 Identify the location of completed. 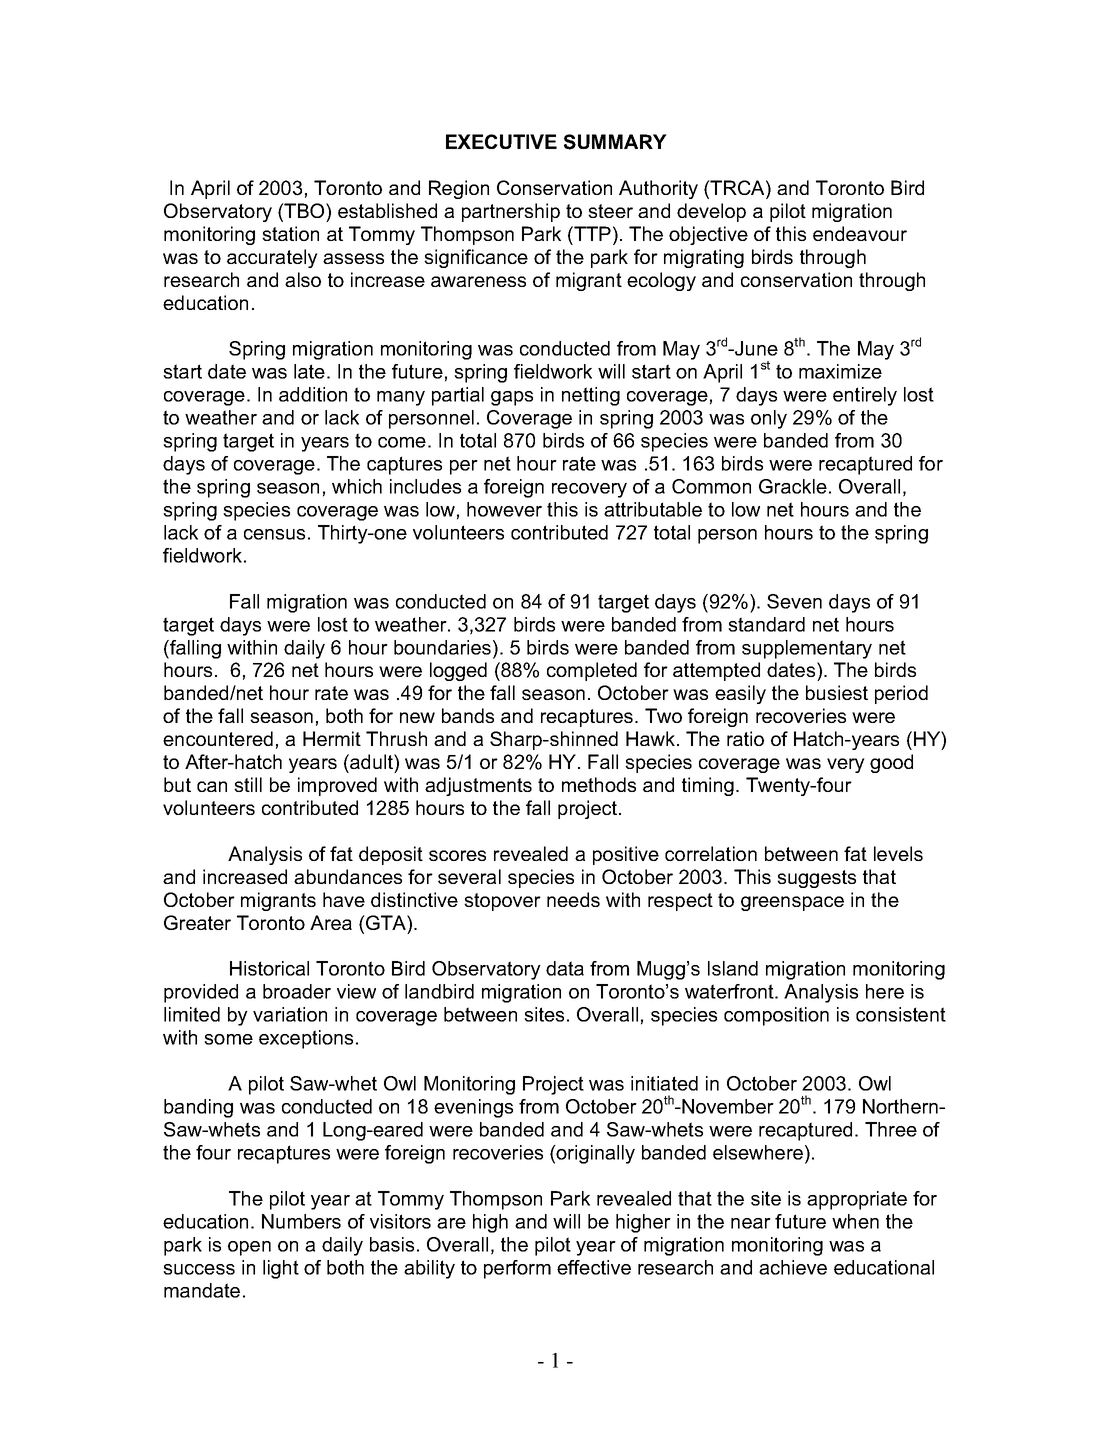
(592, 671).
